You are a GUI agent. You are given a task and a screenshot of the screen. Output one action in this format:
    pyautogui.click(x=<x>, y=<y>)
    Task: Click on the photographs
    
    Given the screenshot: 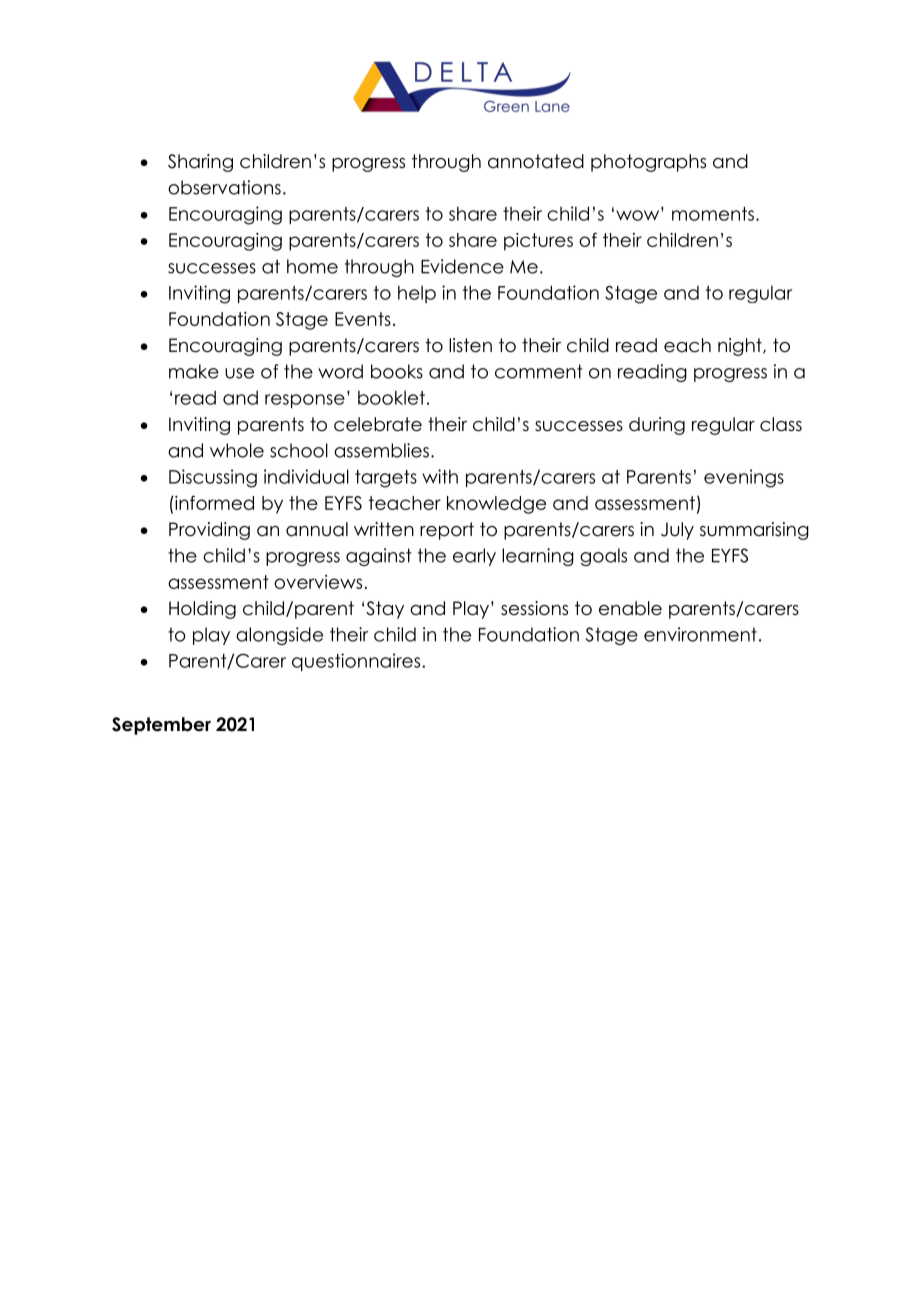 What is the action you would take?
    pyautogui.click(x=648, y=163)
